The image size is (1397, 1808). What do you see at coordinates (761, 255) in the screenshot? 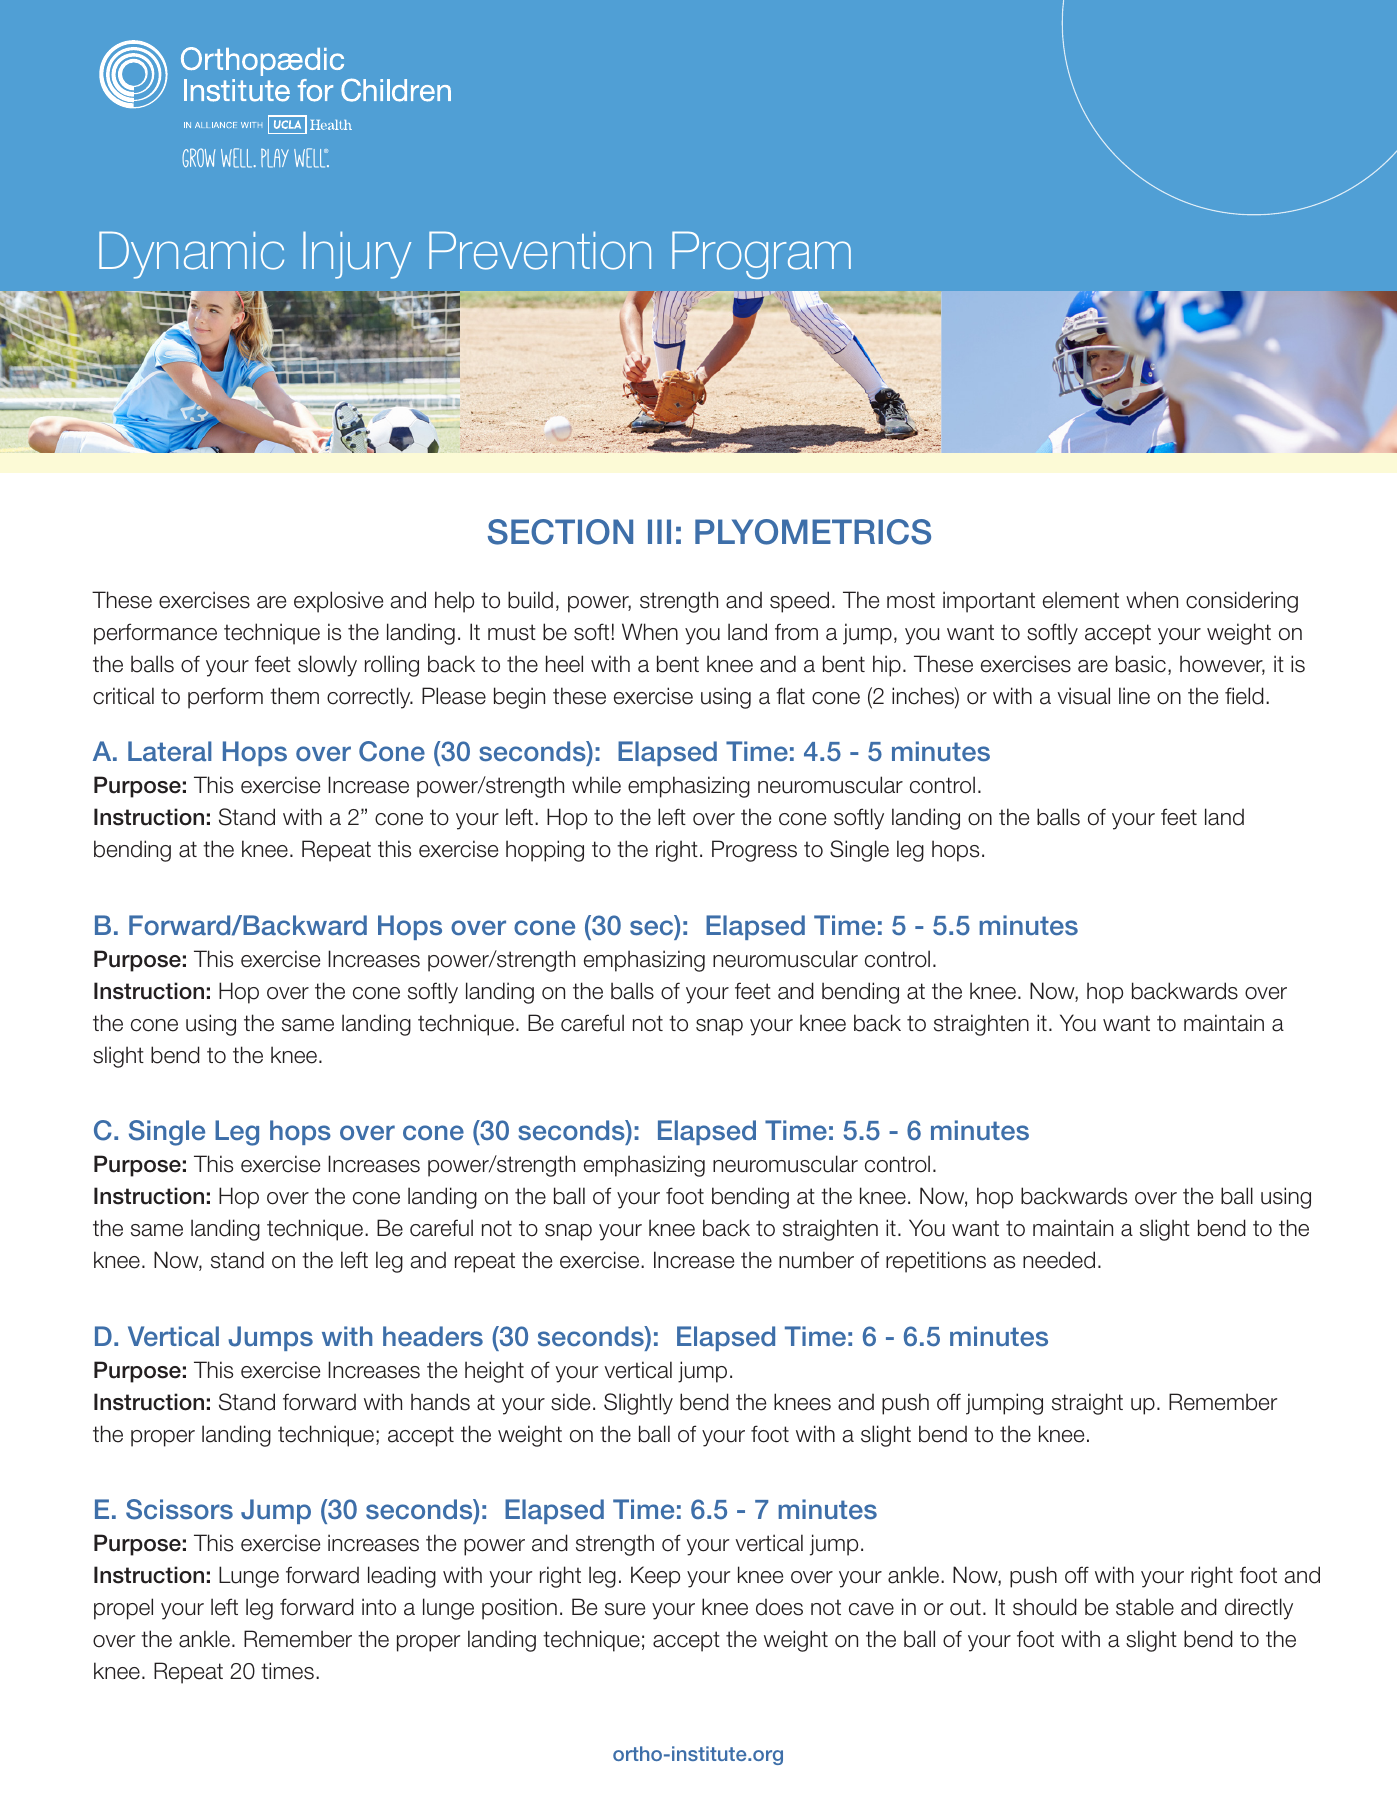
I see `Program` at bounding box center [761, 255].
